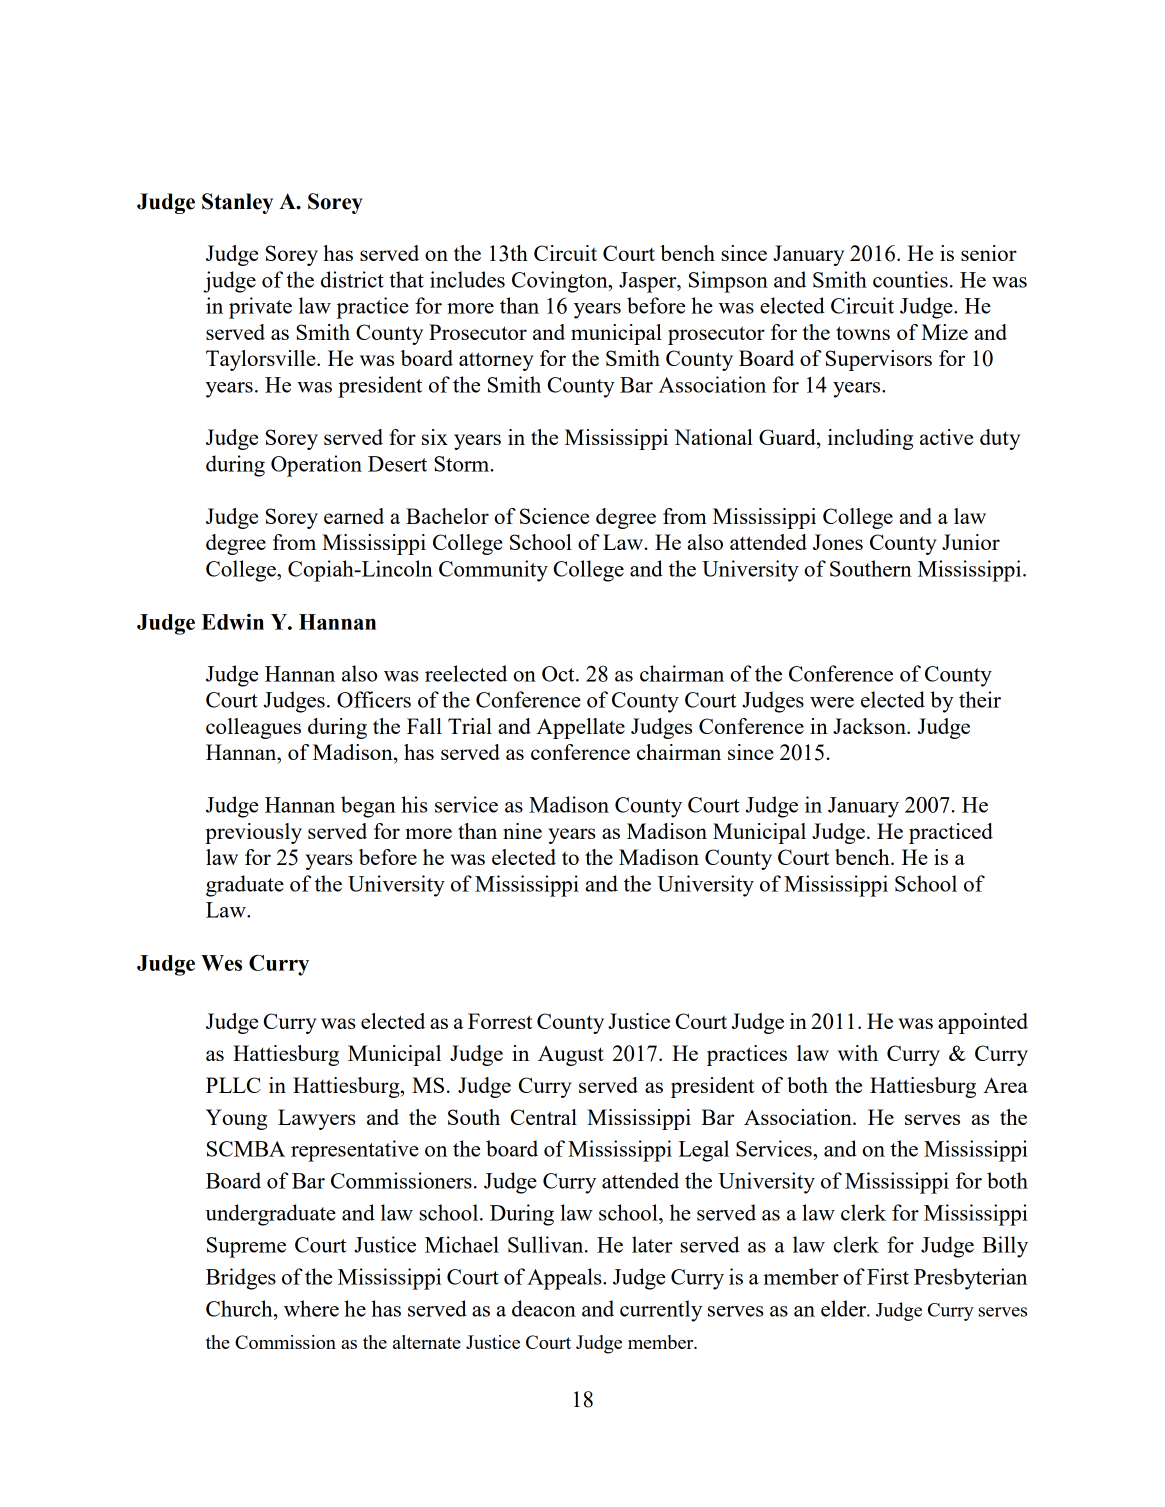 Image resolution: width=1165 pixels, height=1507 pixels. What do you see at coordinates (581, 728) in the screenshot?
I see `Appellate` at bounding box center [581, 728].
